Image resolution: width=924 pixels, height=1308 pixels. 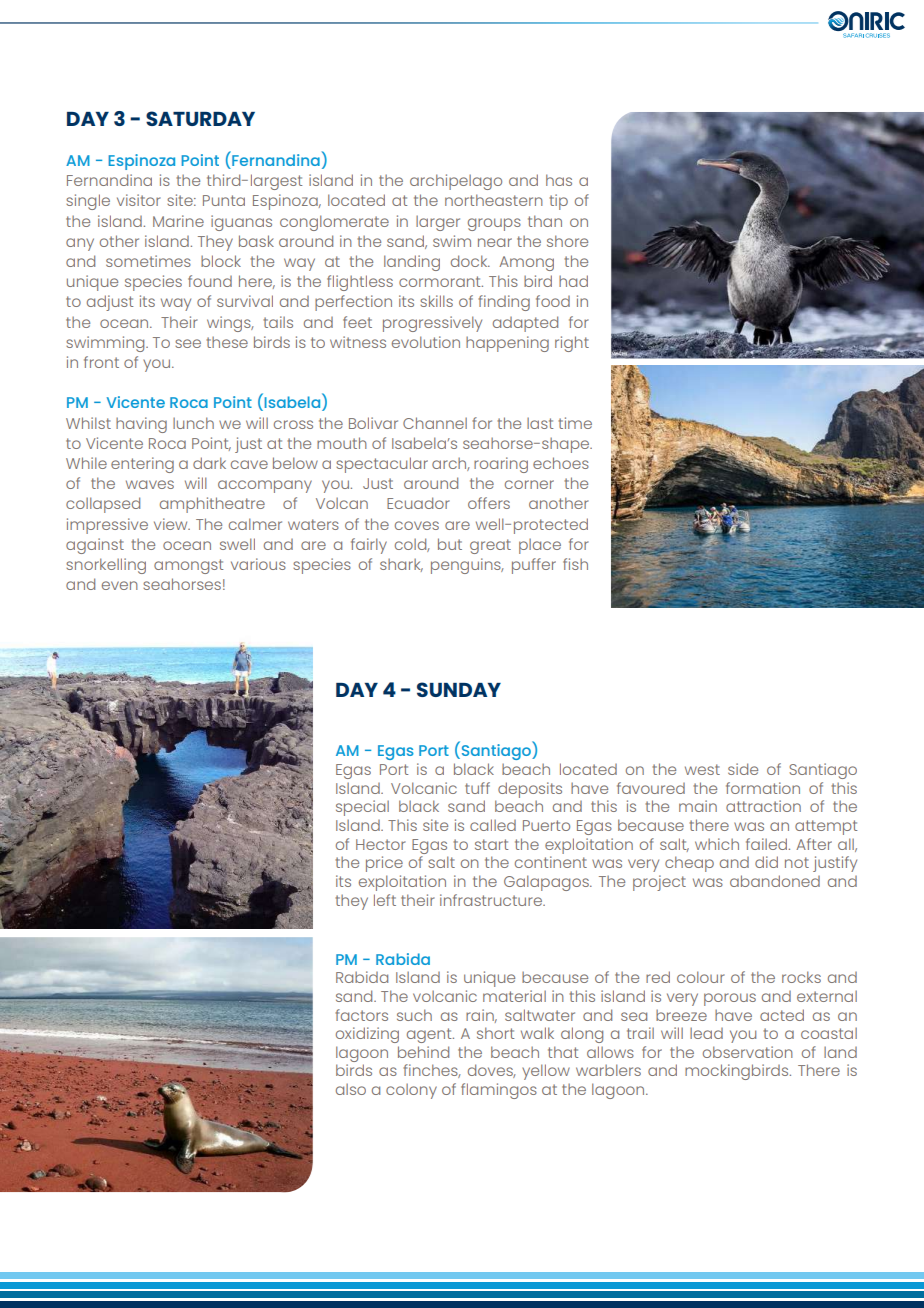 I want to click on observation, so click(x=748, y=1052).
